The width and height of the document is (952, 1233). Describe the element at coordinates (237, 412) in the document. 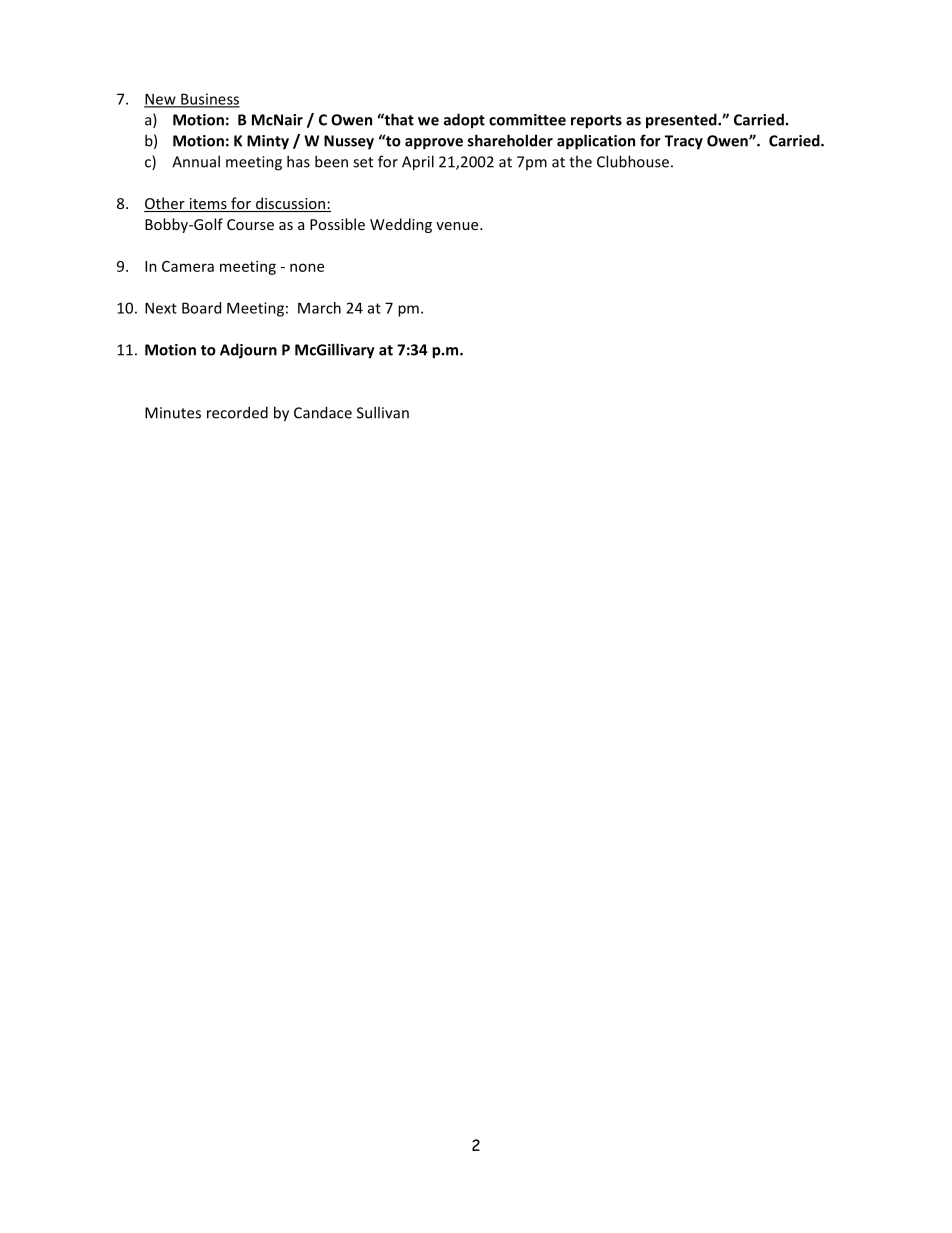

I see `recorded` at that location.
